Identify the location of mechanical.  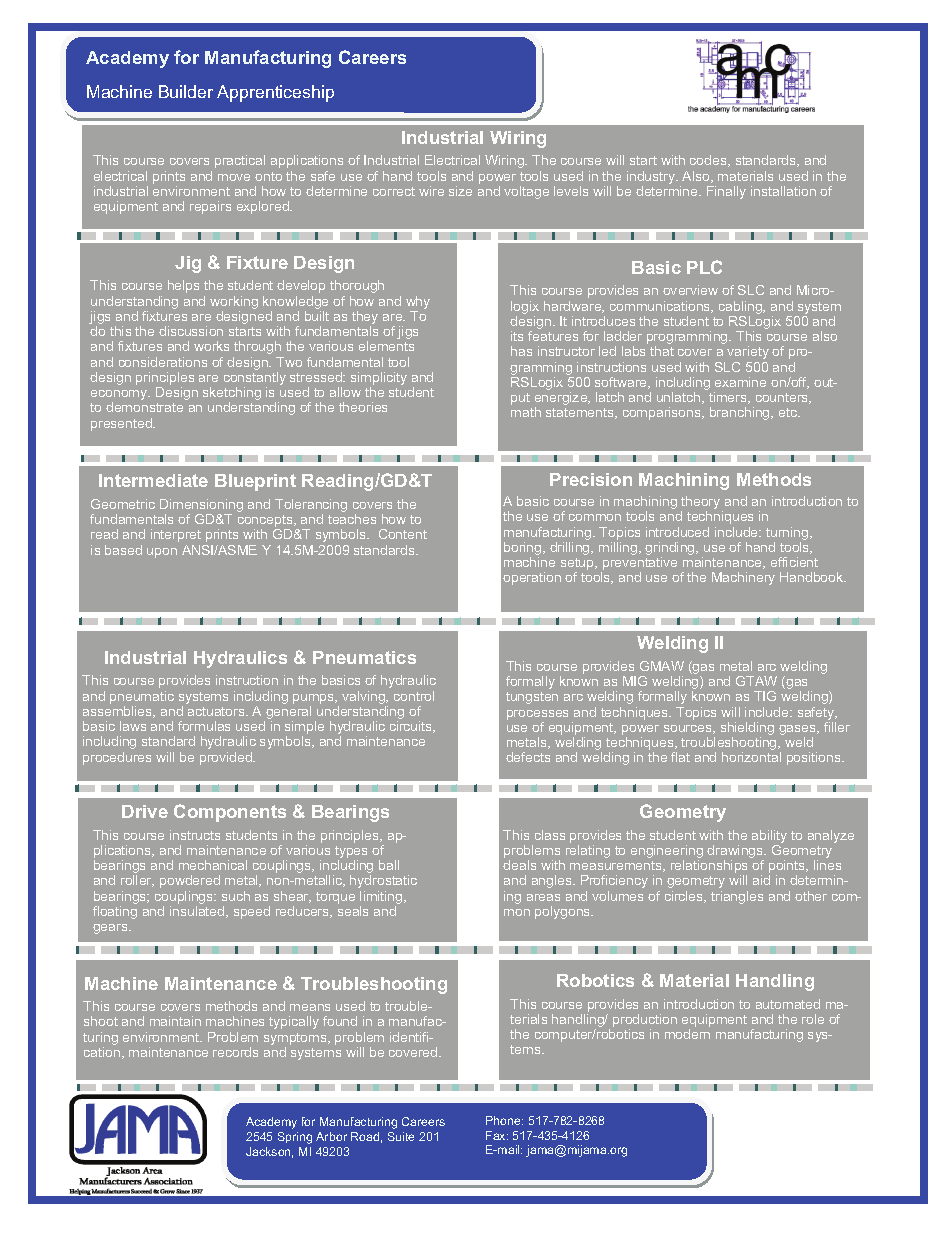
(213, 865).
